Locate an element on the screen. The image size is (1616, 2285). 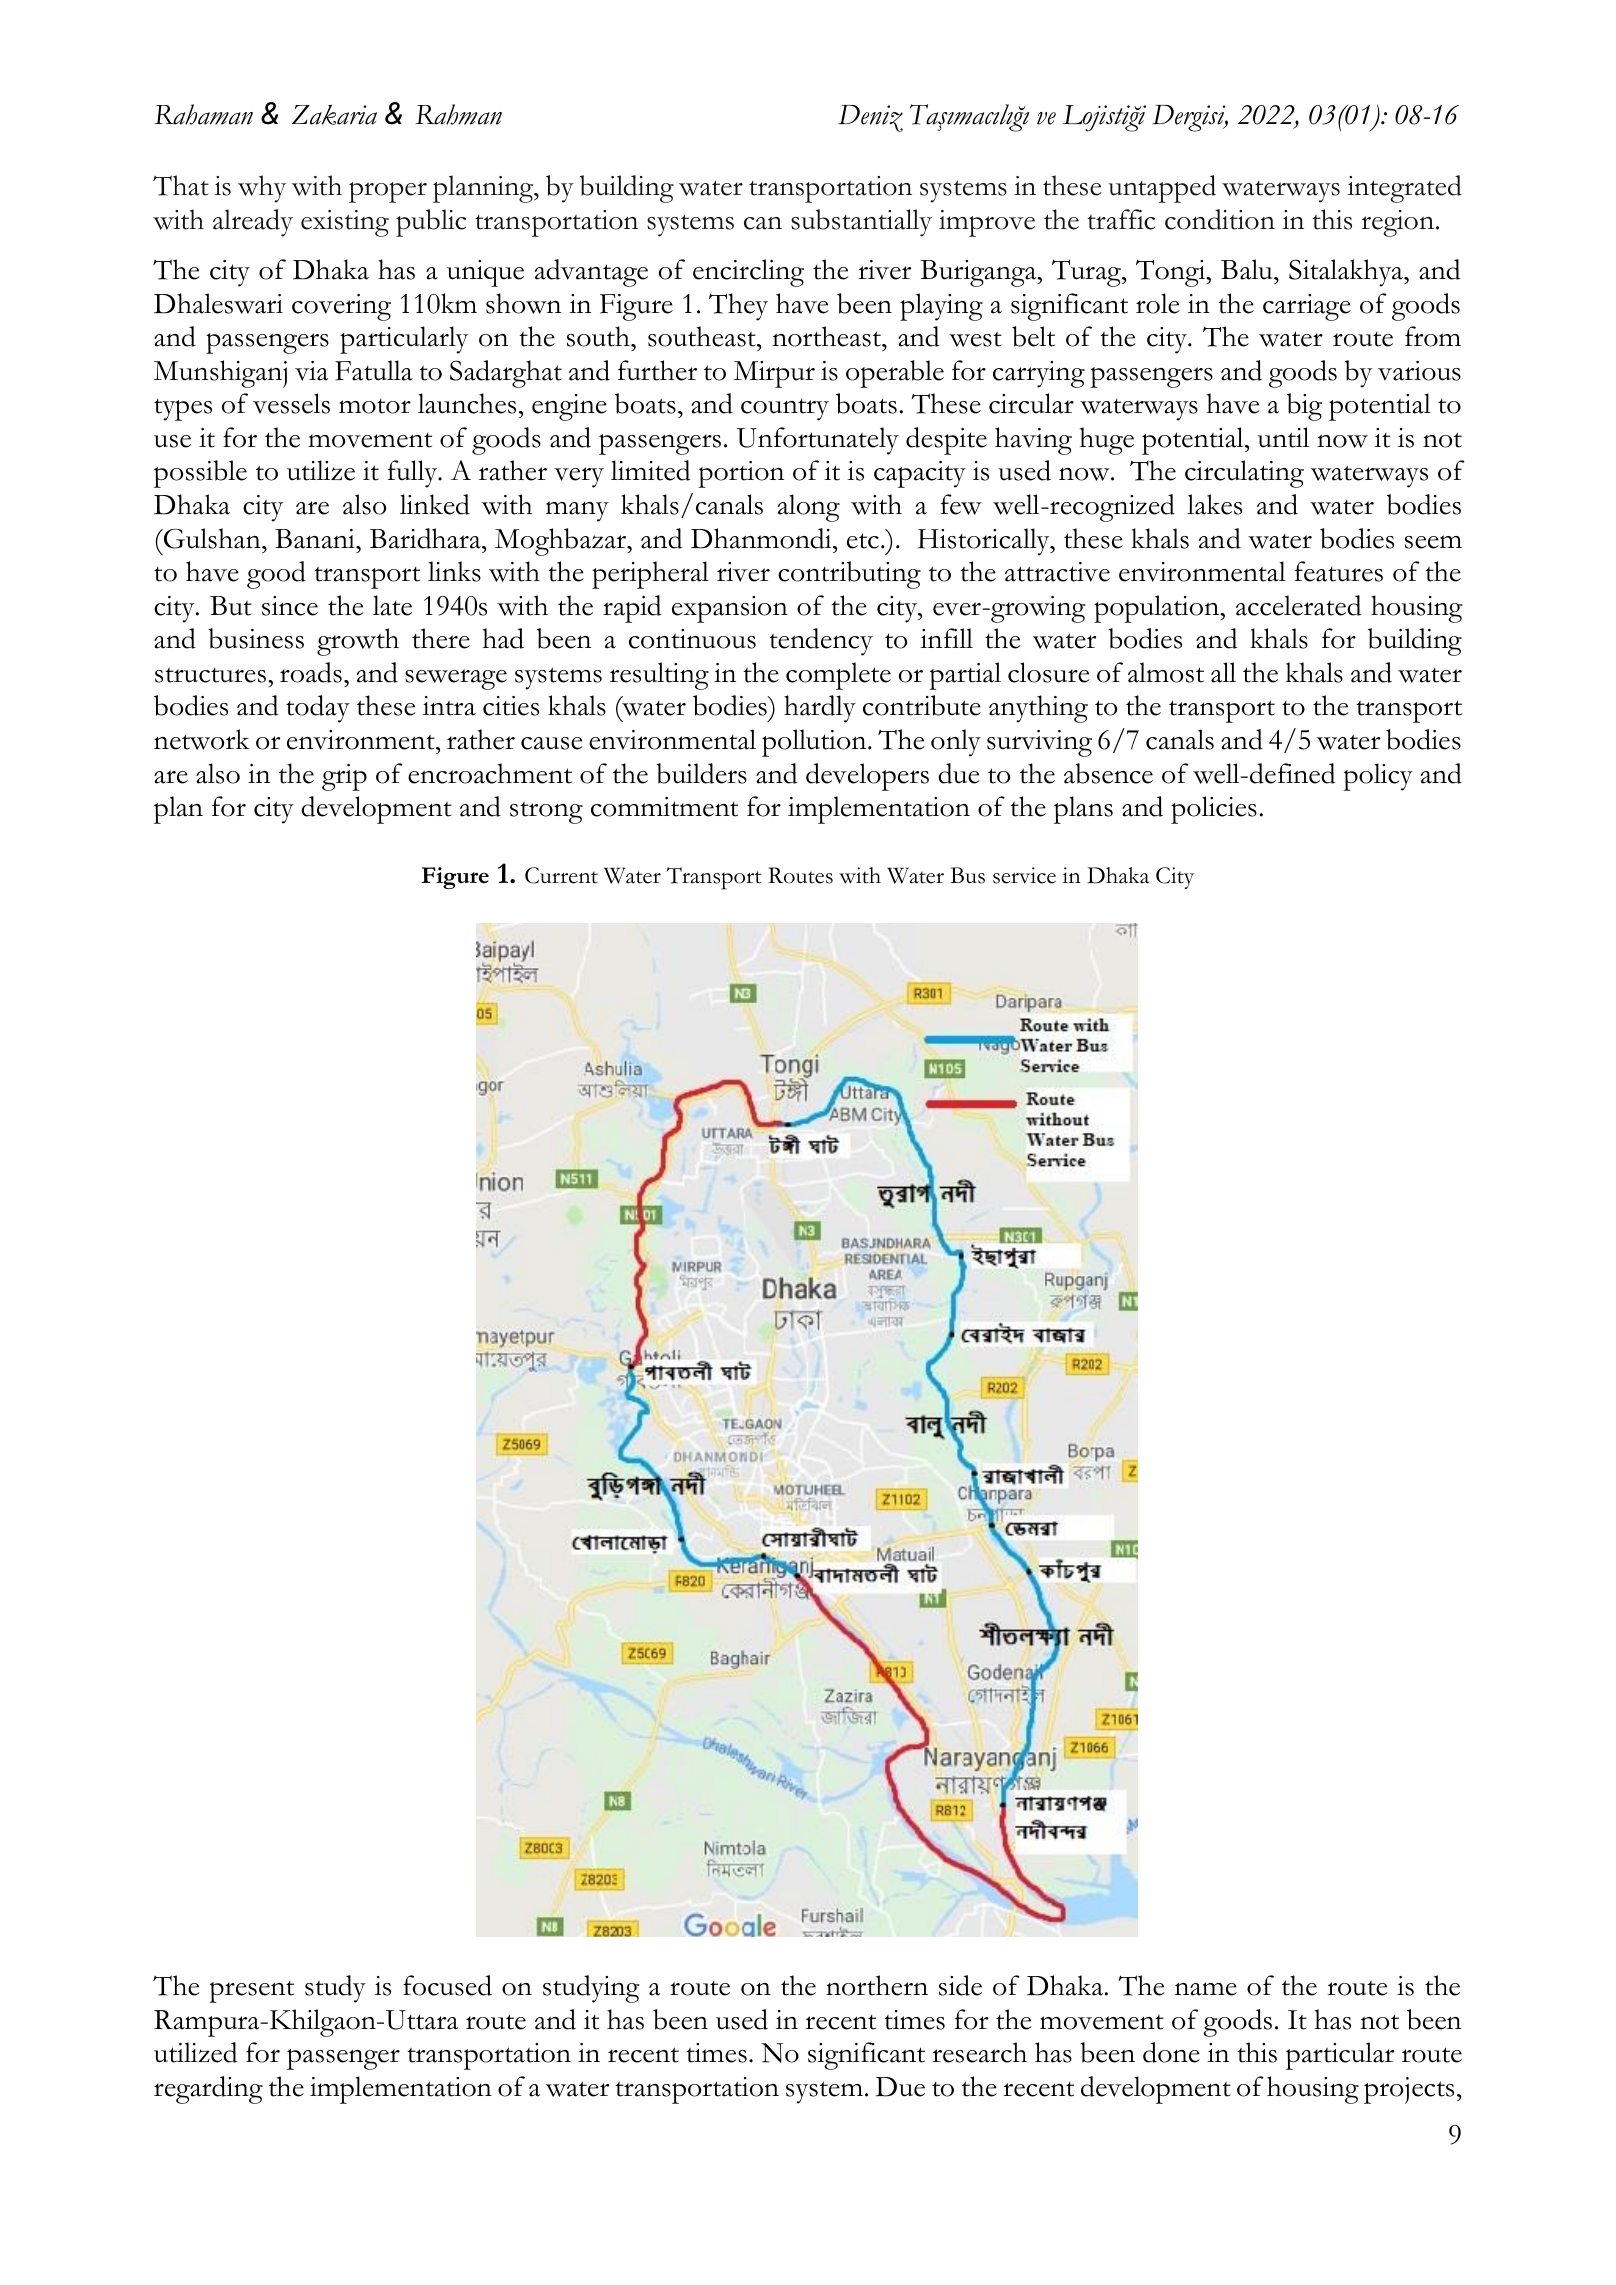
developers is located at coordinates (867, 777).
